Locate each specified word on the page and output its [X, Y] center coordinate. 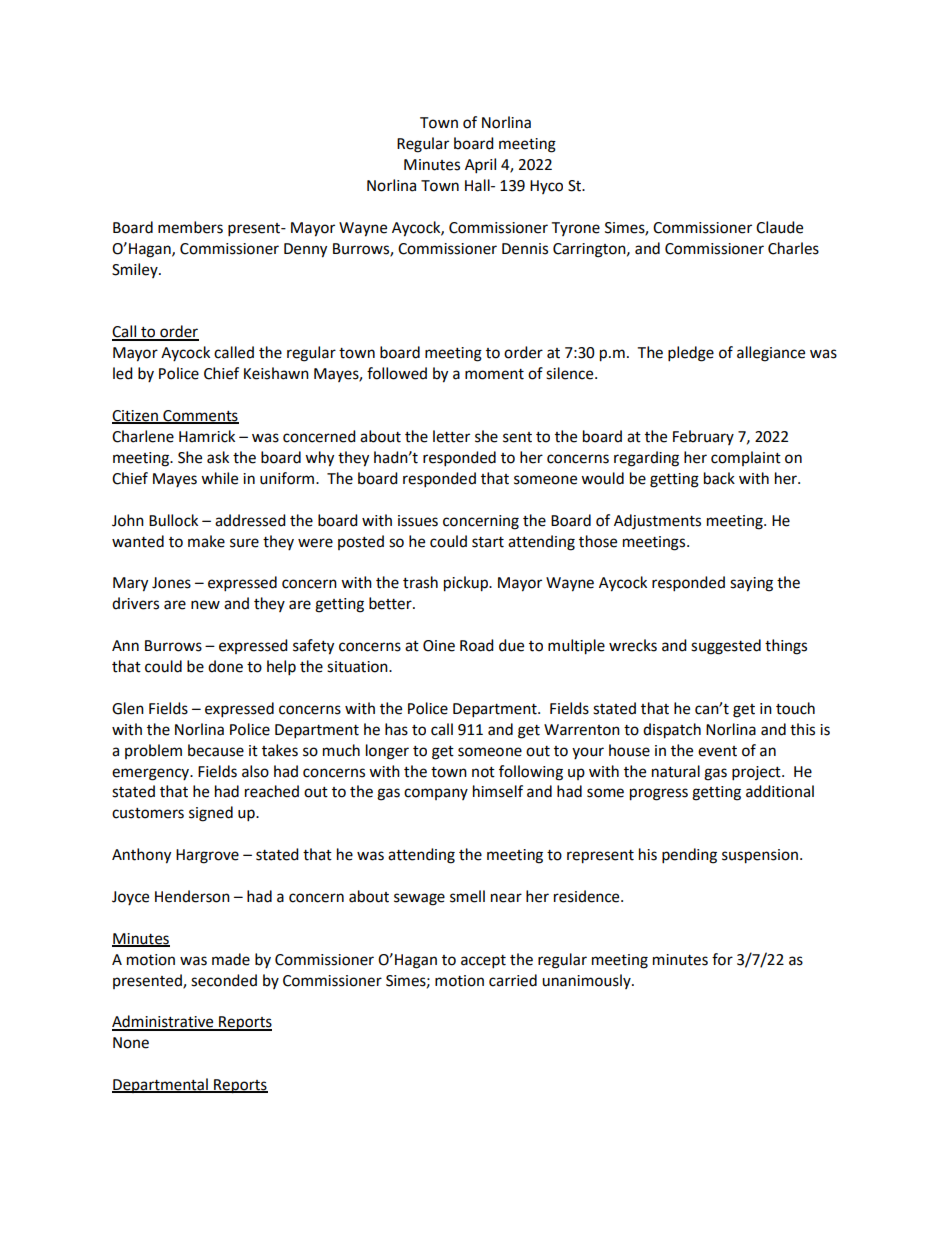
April [480, 166]
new [205, 605]
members [190, 227]
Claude [779, 227]
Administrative [164, 1022]
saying [751, 584]
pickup [467, 584]
